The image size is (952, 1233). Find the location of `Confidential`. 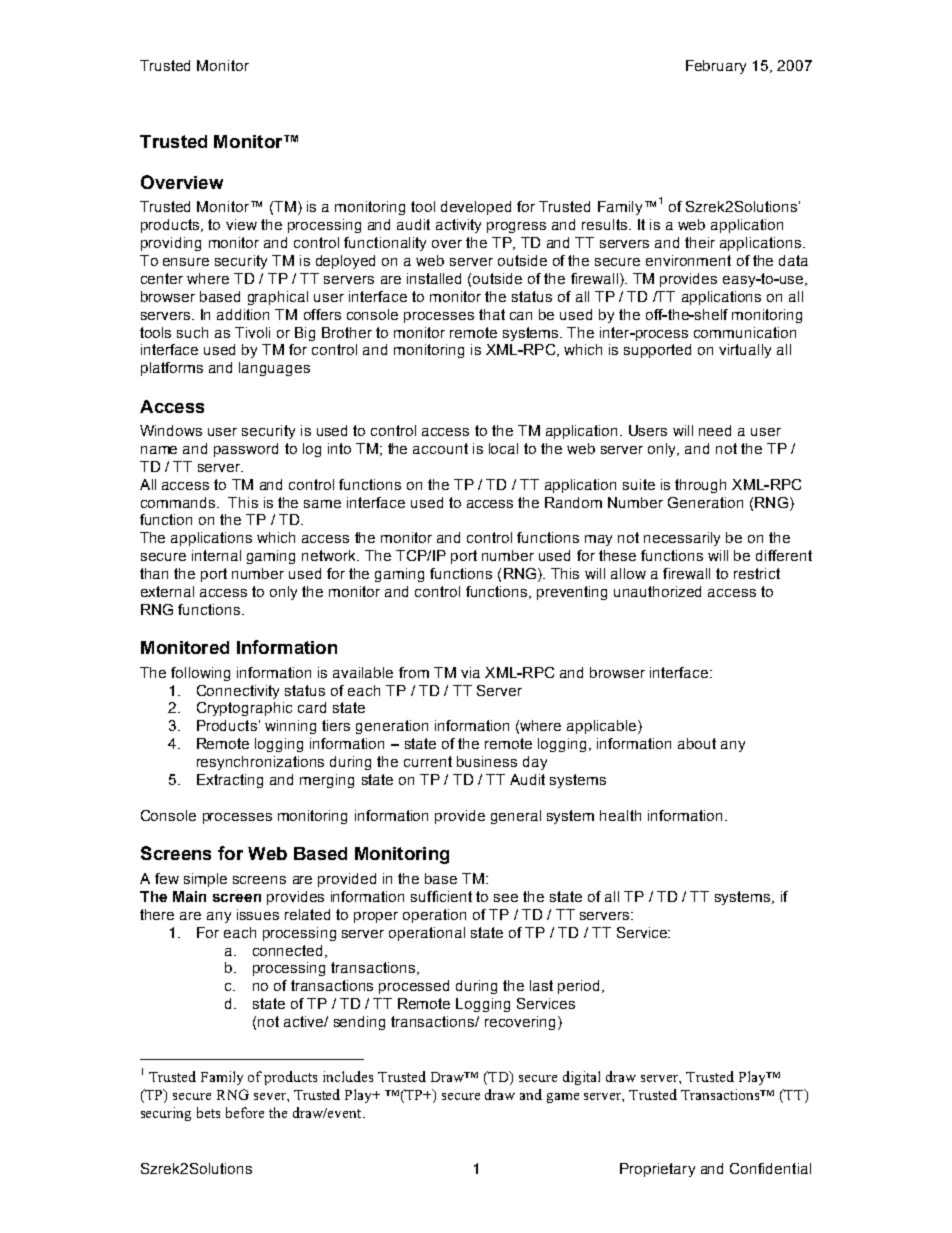

Confidential is located at coordinates (770, 1168).
